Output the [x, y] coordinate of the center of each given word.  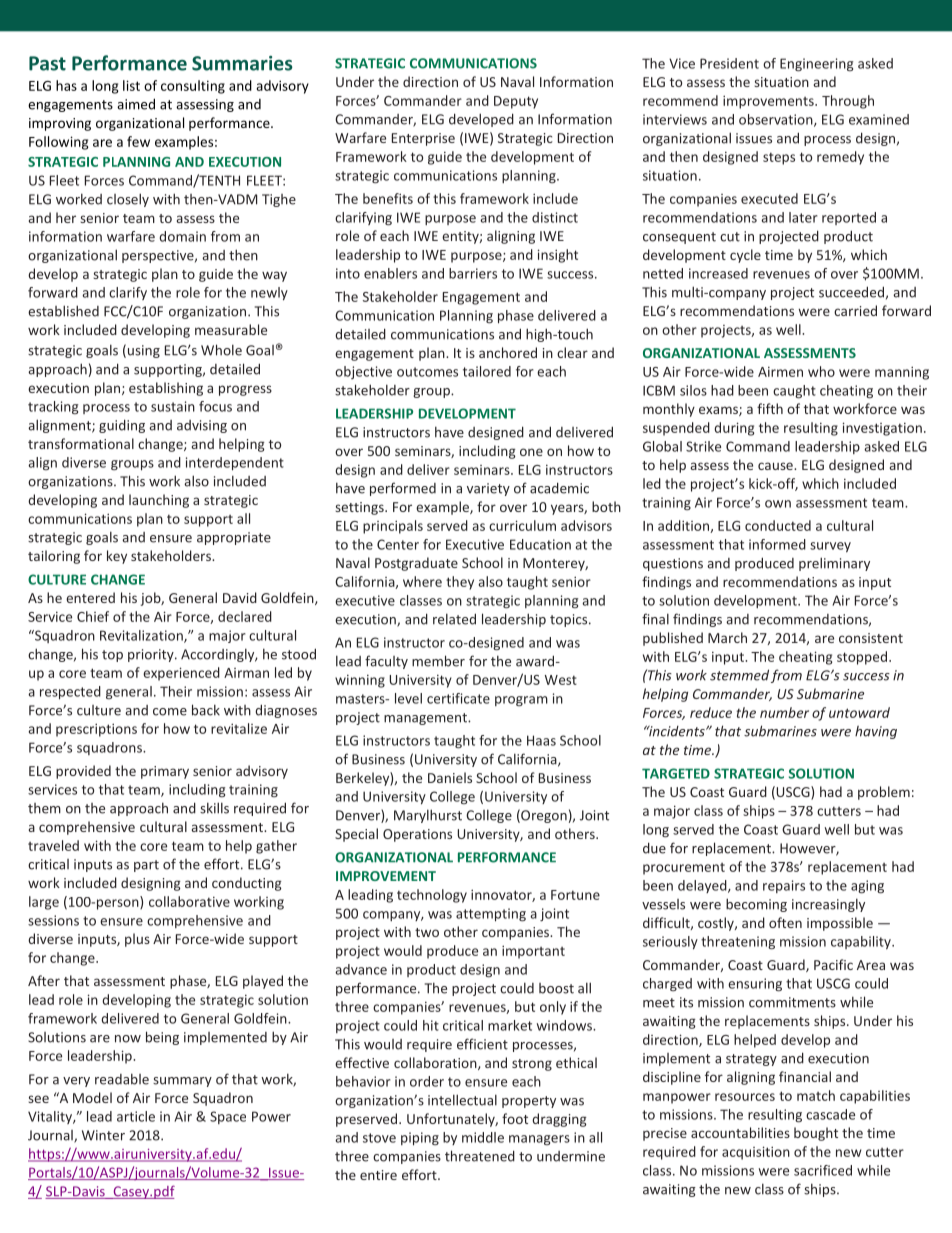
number [784, 712]
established [63, 311]
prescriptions [96, 730]
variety [488, 489]
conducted [778, 525]
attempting [491, 915]
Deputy [516, 102]
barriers [473, 273]
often [785, 922]
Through [848, 102]
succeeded [851, 292]
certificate [458, 698]
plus [137, 940]
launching [159, 501]
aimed [136, 104]
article [136, 1116]
